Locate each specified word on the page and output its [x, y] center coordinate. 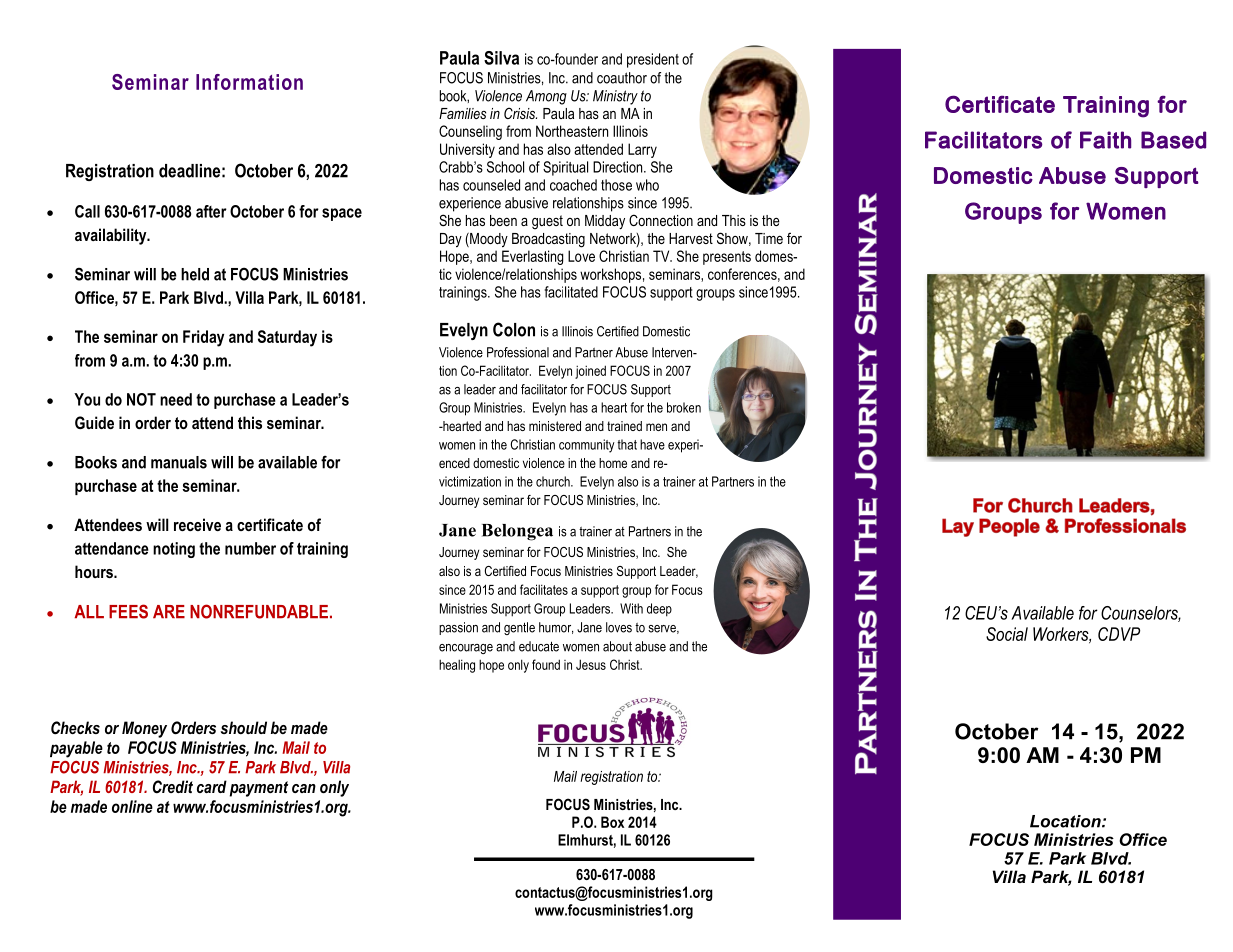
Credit [173, 786]
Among [546, 97]
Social [1007, 634]
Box [612, 822]
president [653, 60]
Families [462, 113]
